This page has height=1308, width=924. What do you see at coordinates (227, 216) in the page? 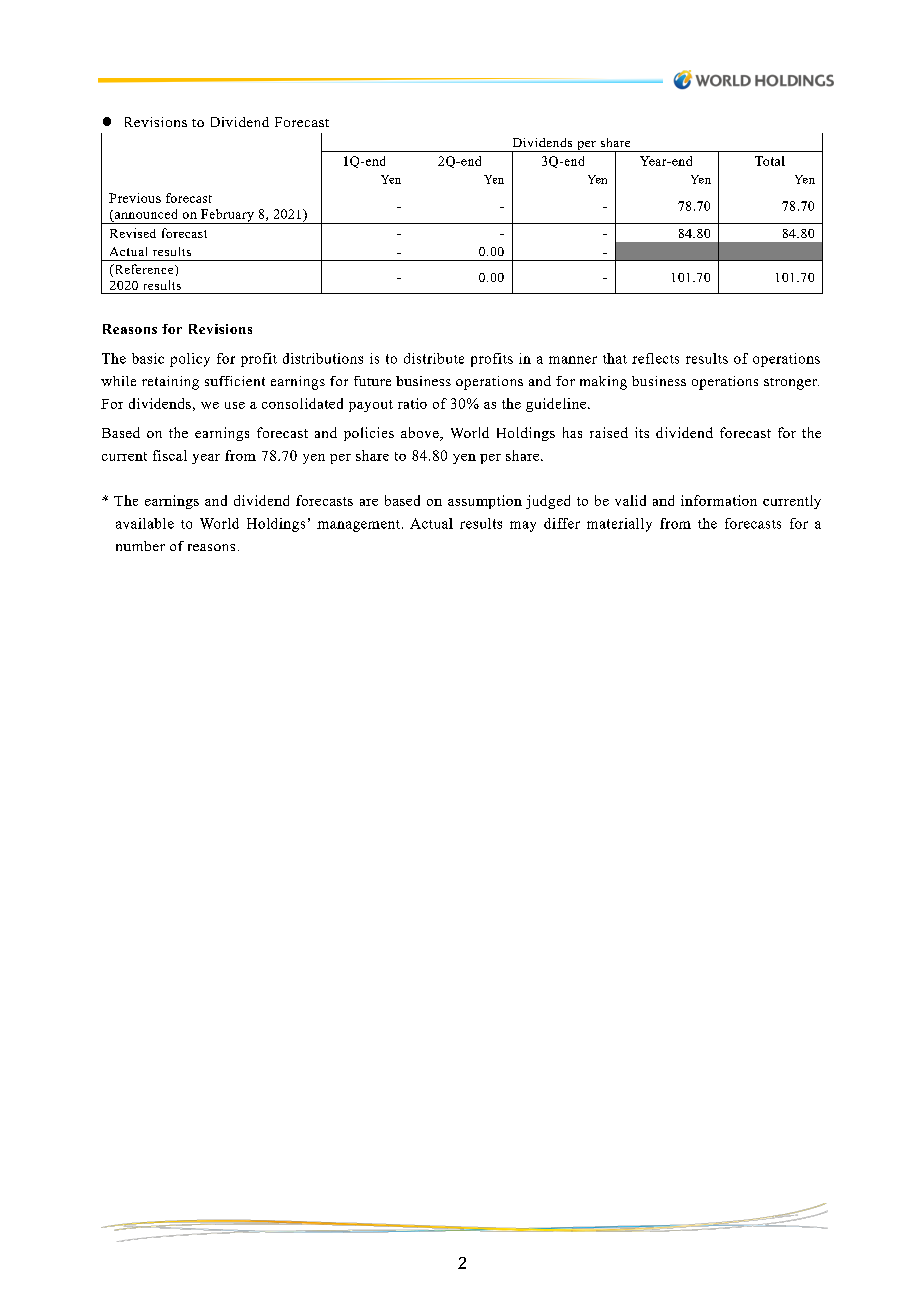
I see `February` at bounding box center [227, 216].
